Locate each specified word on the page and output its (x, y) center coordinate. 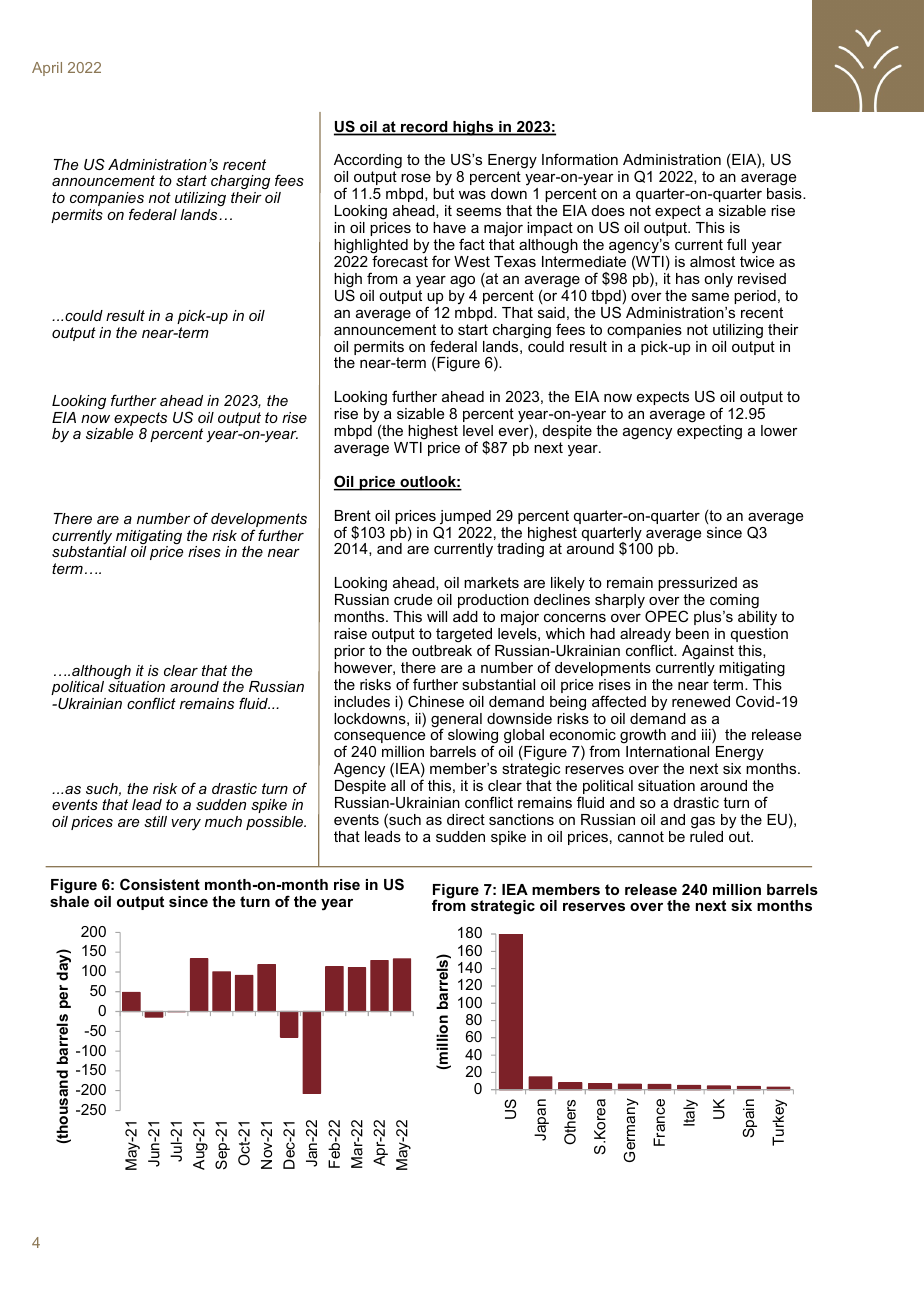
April (47, 69)
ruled (706, 836)
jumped (464, 518)
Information (580, 159)
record (424, 128)
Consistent (160, 884)
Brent (353, 515)
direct (466, 819)
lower (779, 430)
